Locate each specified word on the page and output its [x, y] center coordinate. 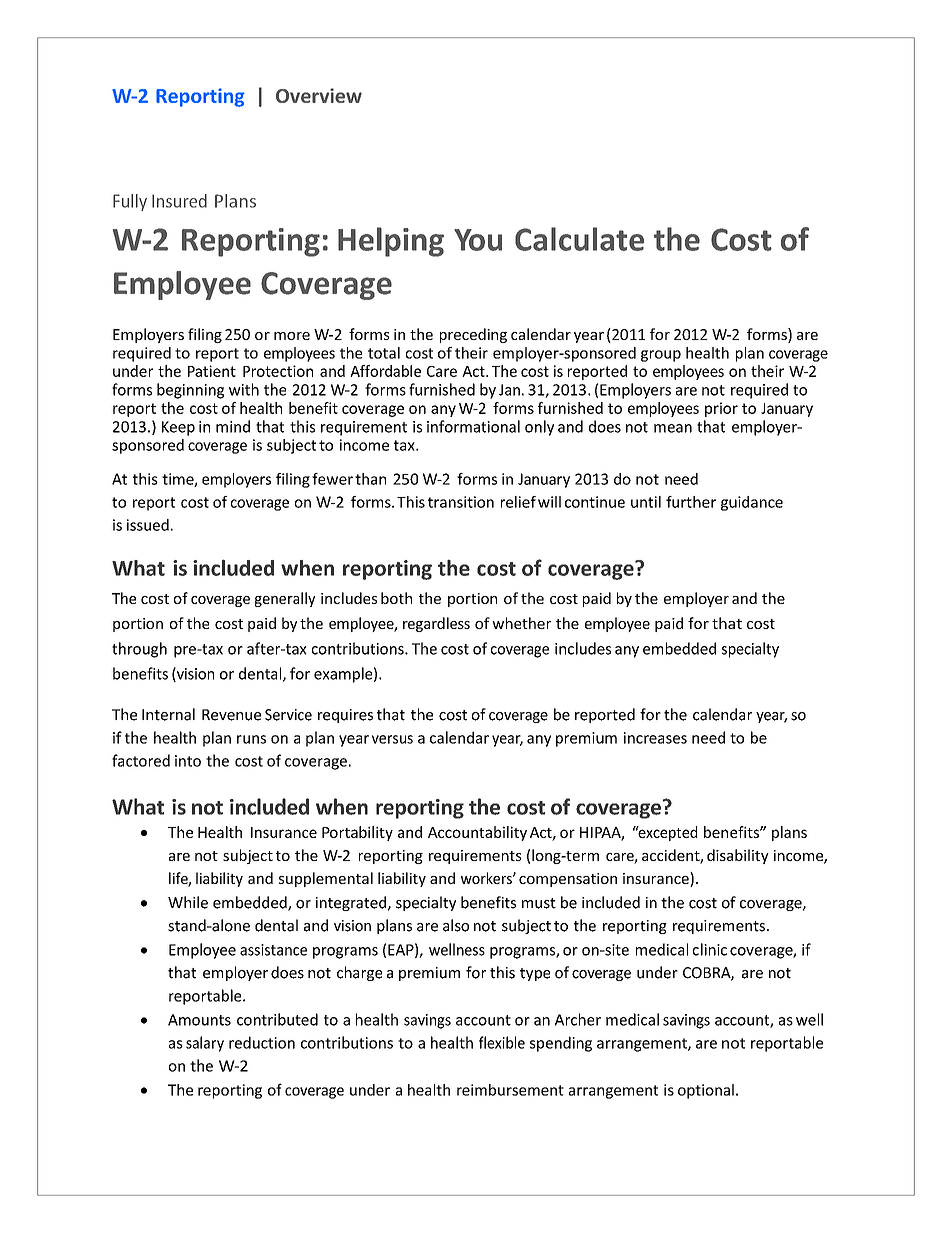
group [661, 356]
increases [655, 738]
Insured [179, 201]
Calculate [579, 239]
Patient [212, 371]
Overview [319, 95]
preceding [473, 335]
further [691, 502]
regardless [436, 624]
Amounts [199, 1020]
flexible [502, 1042]
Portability [357, 833]
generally [285, 599]
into [188, 761]
